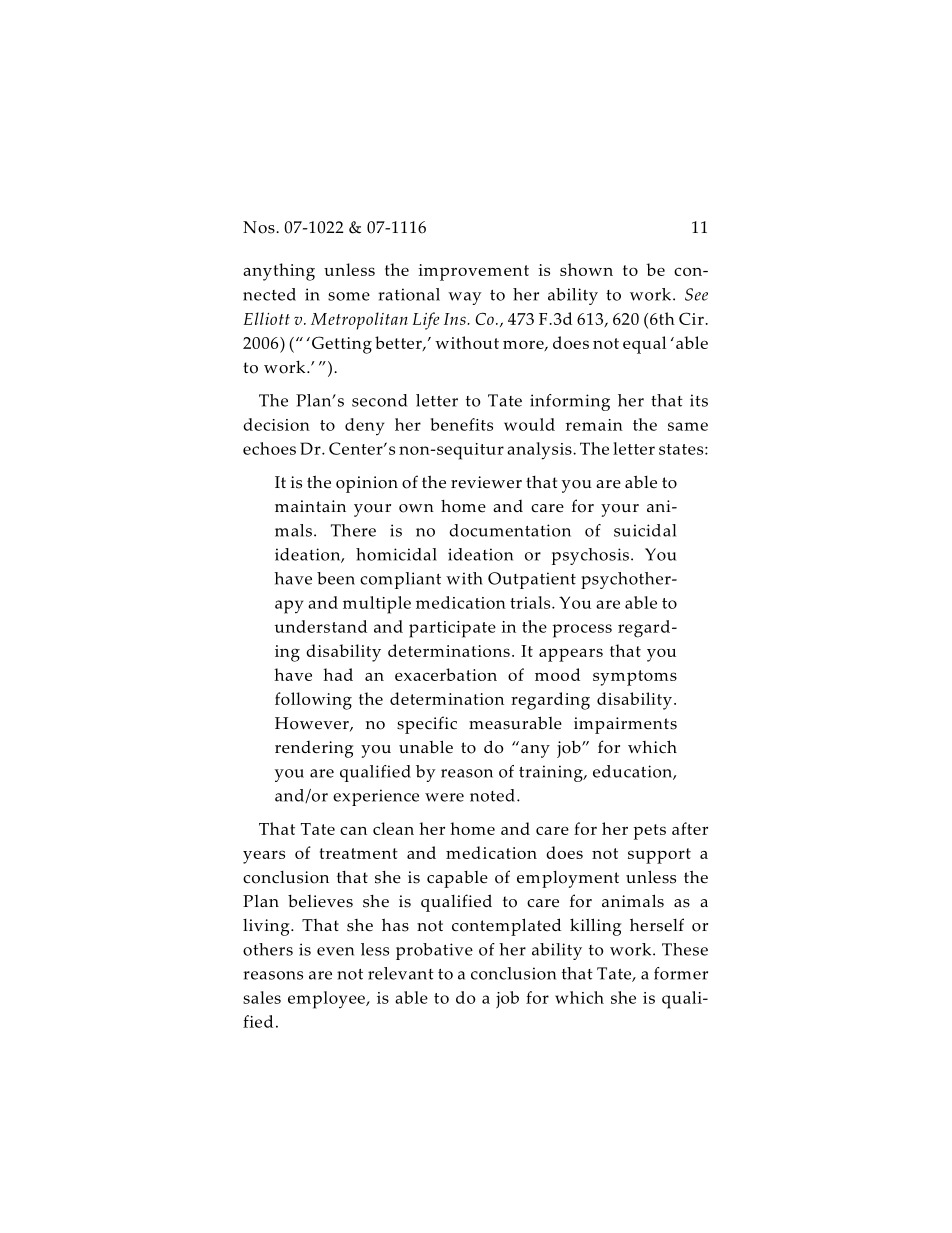  I want to click on decision, so click(276, 424).
